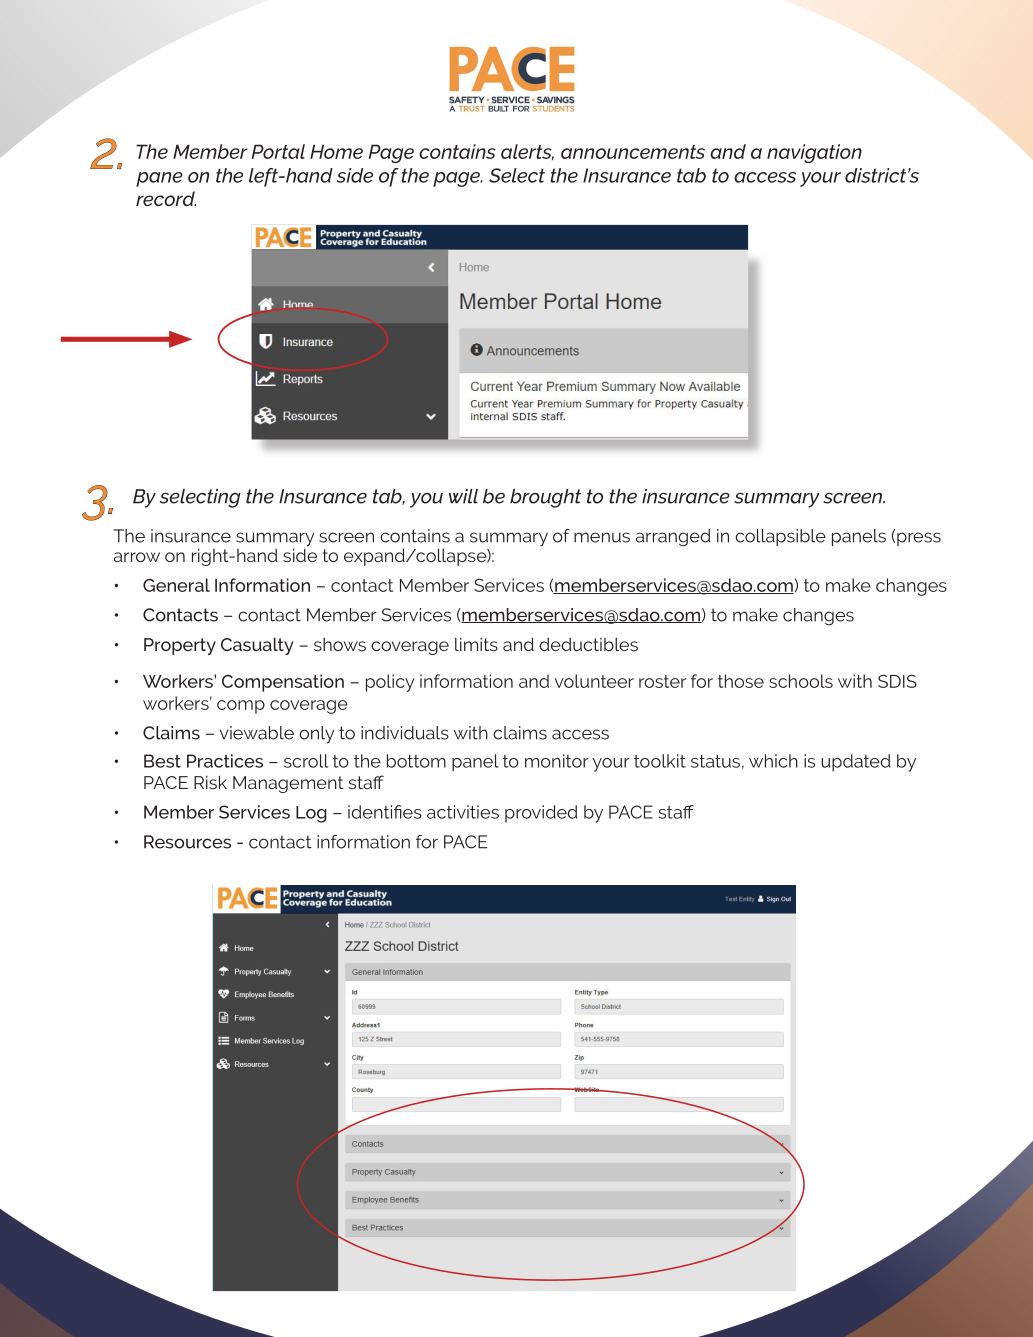 This document has height=1337, width=1033. What do you see at coordinates (278, 151) in the document?
I see `Portal` at bounding box center [278, 151].
